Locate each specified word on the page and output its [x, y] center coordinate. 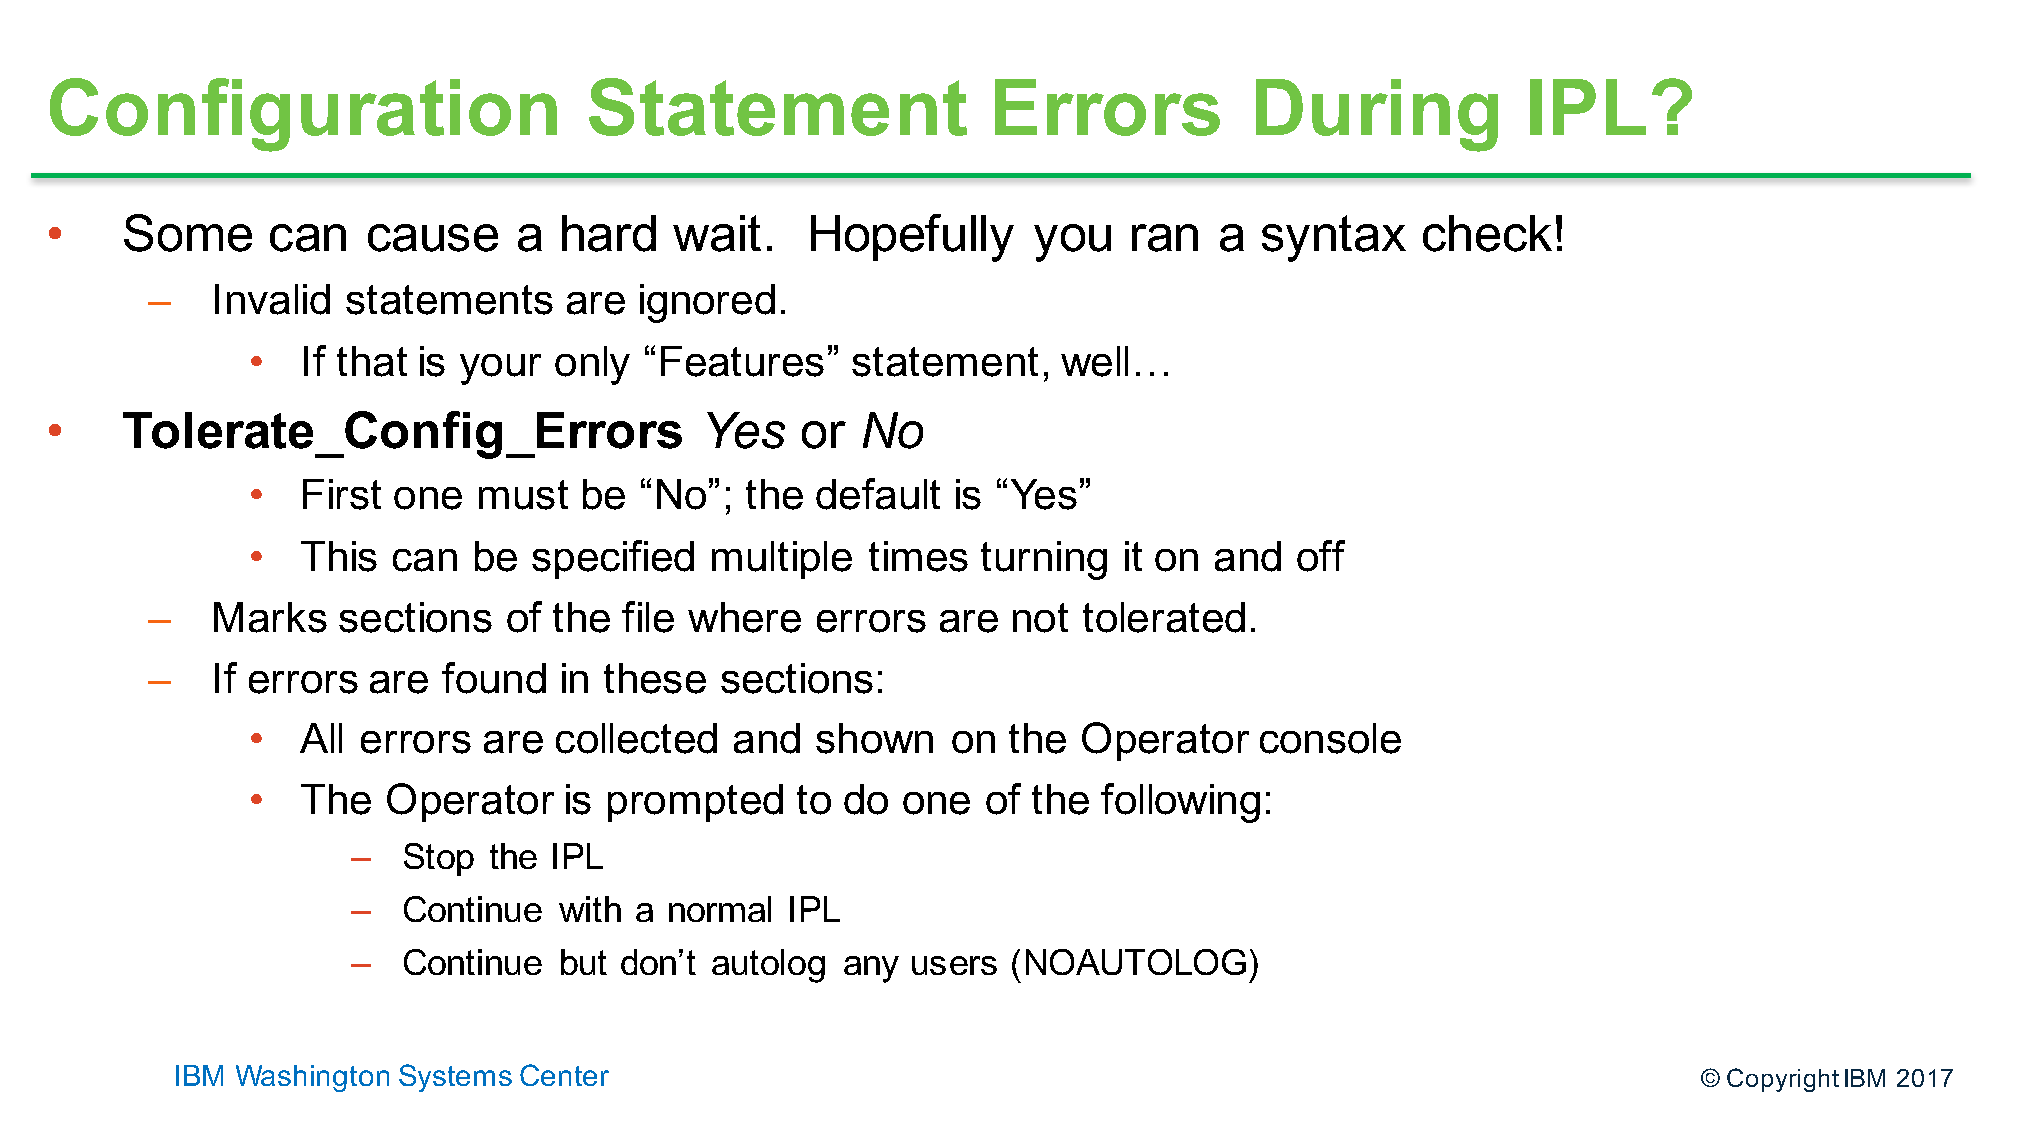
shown [874, 738]
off [1321, 556]
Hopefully [912, 238]
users [954, 965]
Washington [312, 1078]
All [321, 738]
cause [433, 238]
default [878, 494]
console [1330, 738]
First [342, 494]
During [1377, 115]
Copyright [1783, 1080]
